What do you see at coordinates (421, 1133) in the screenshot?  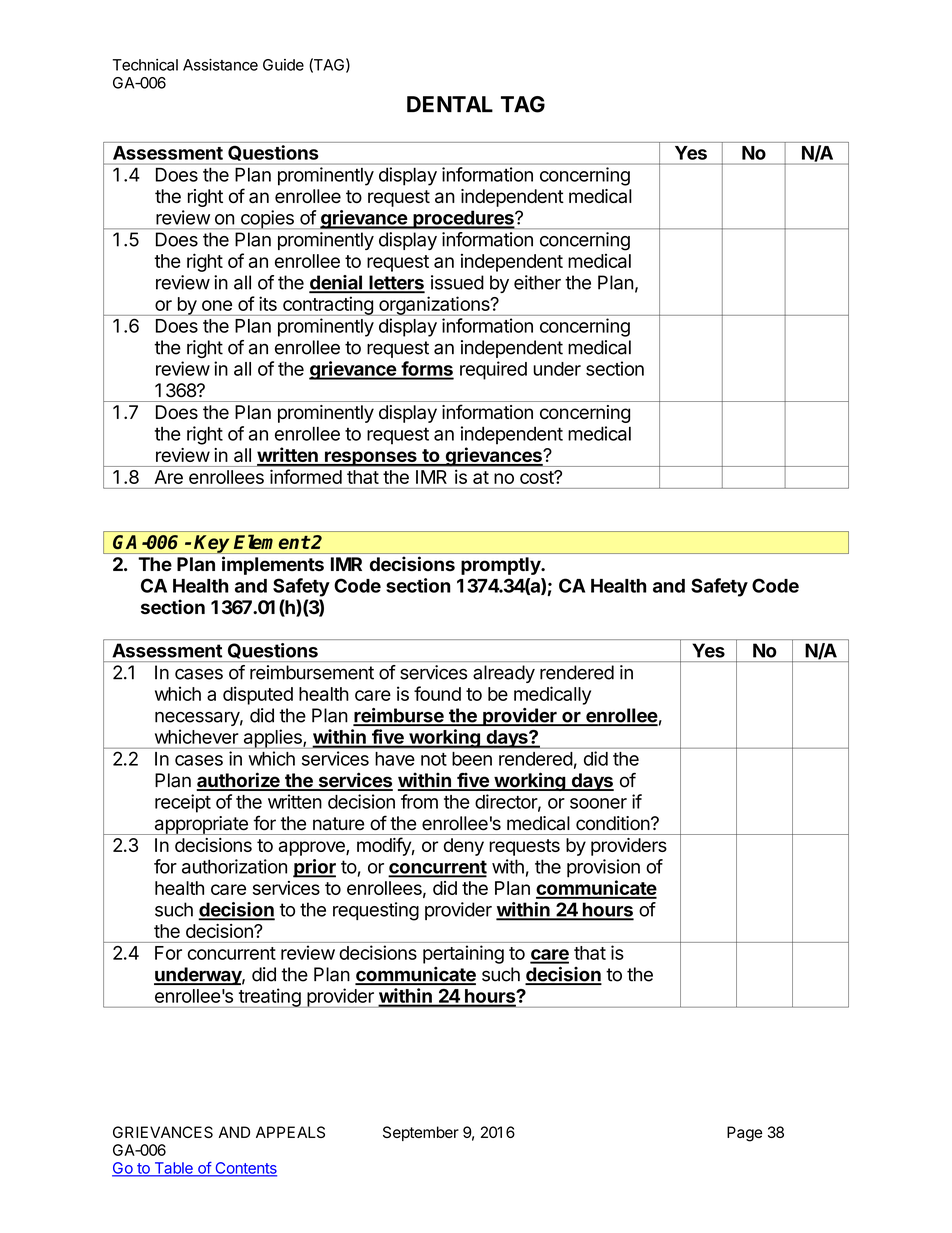 I see `September` at bounding box center [421, 1133].
